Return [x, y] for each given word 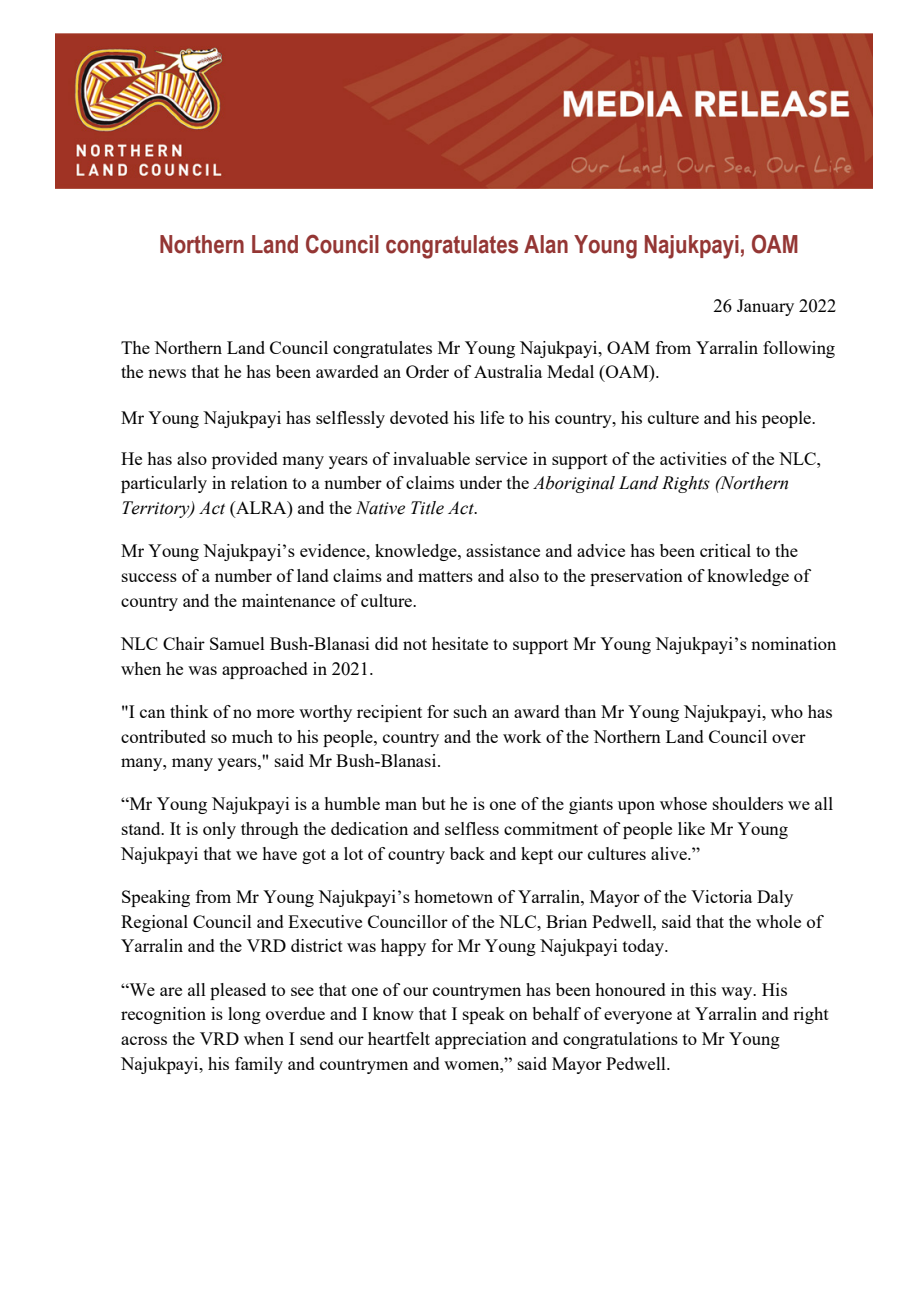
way [738, 993]
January [765, 307]
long [244, 1015]
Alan [546, 244]
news [167, 373]
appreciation [481, 1040]
